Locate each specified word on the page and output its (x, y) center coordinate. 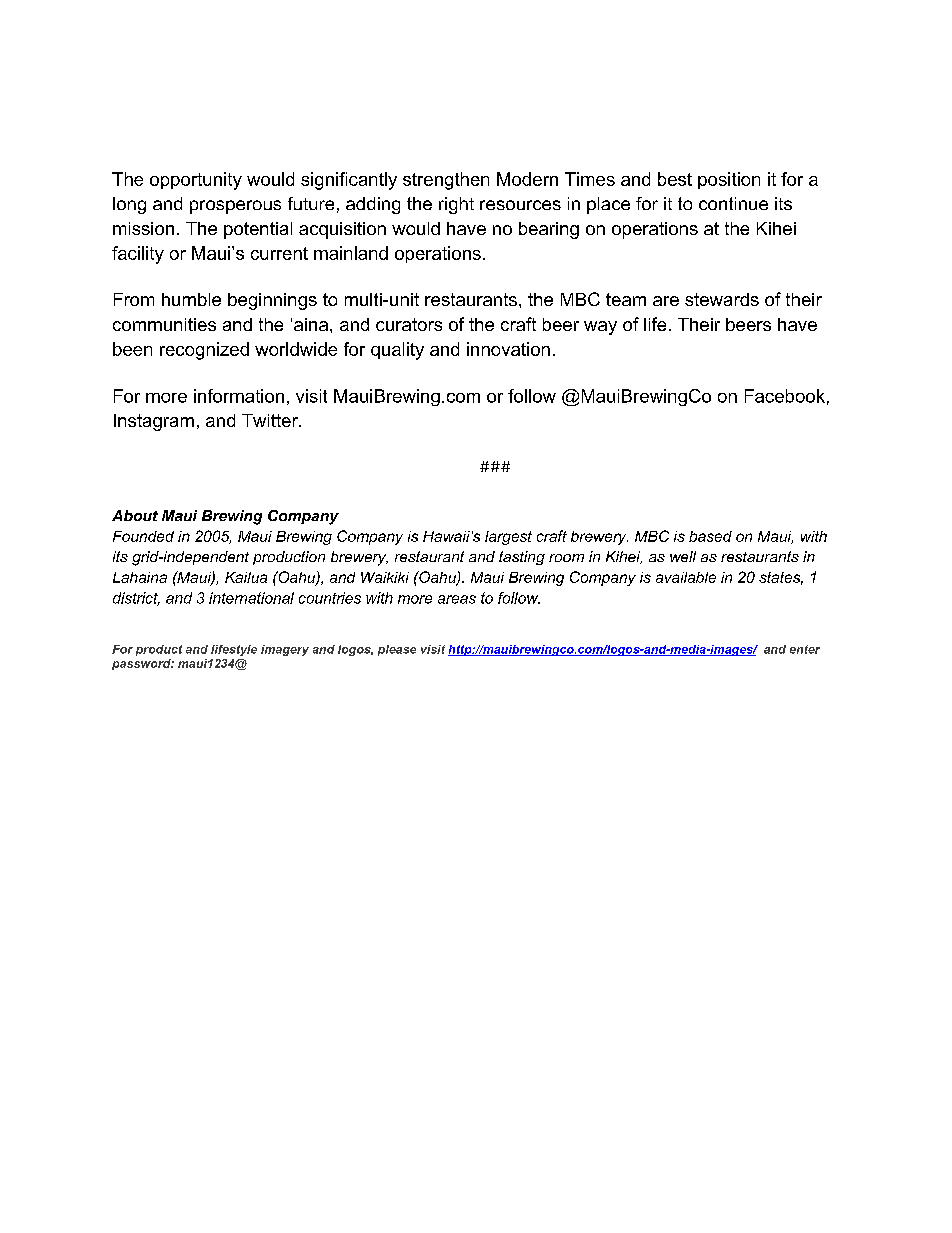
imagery (285, 650)
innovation (508, 349)
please (397, 650)
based (710, 536)
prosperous (235, 207)
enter (805, 649)
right (456, 205)
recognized (204, 351)
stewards (722, 299)
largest (508, 538)
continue (733, 203)
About (135, 515)
